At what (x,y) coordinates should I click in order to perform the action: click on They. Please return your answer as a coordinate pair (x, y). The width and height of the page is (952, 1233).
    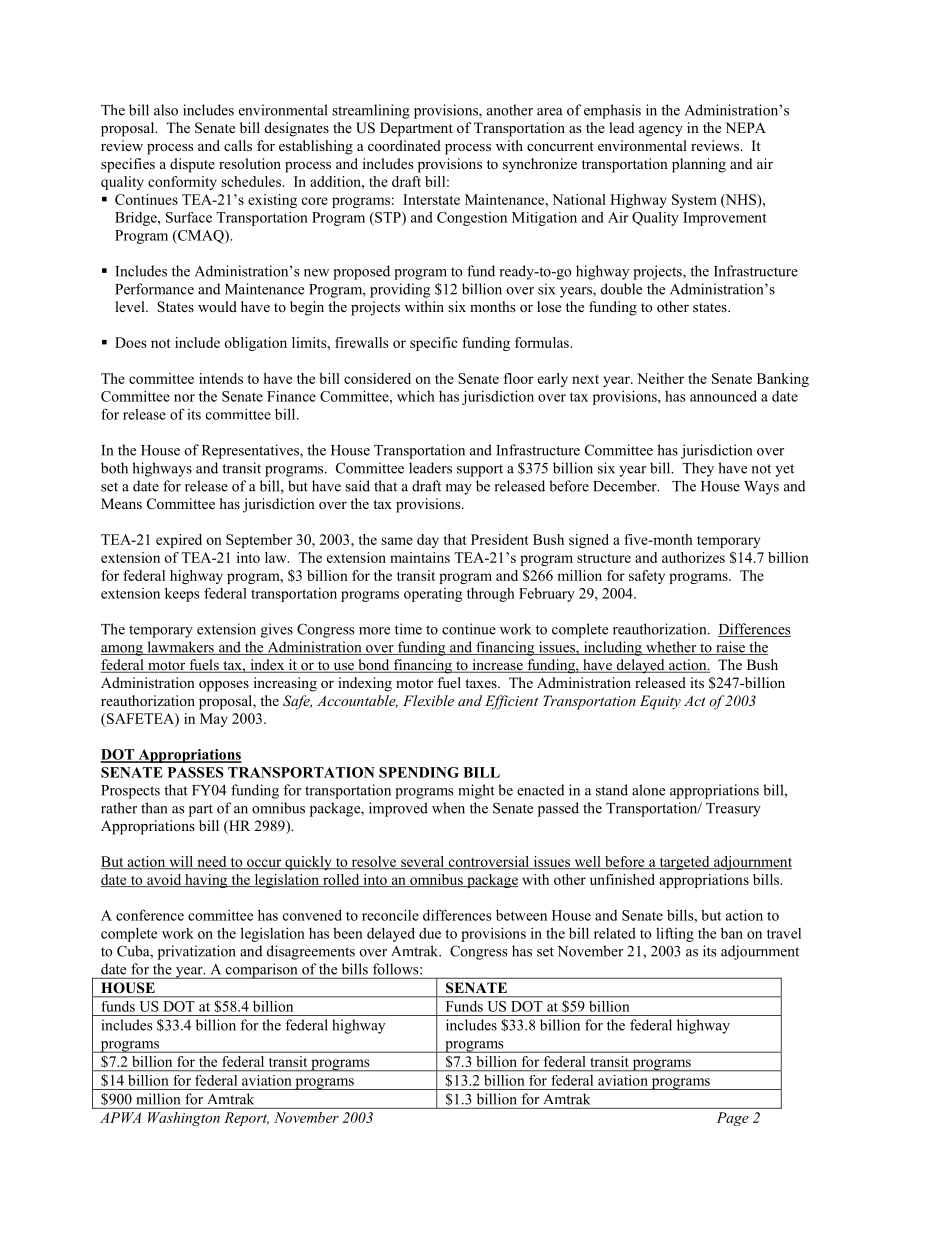
    Looking at the image, I should click on (698, 469).
